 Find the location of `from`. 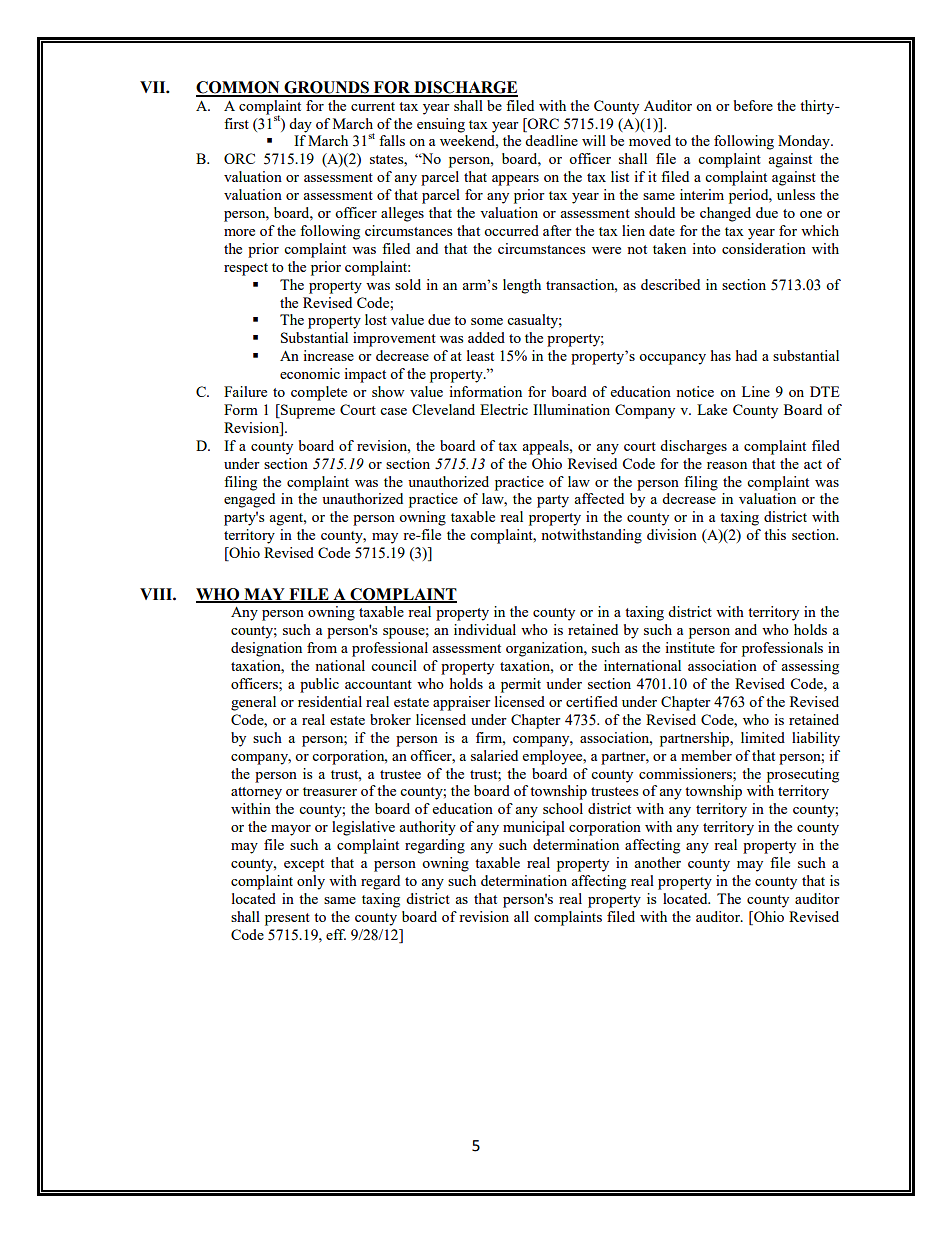

from is located at coordinates (322, 647).
